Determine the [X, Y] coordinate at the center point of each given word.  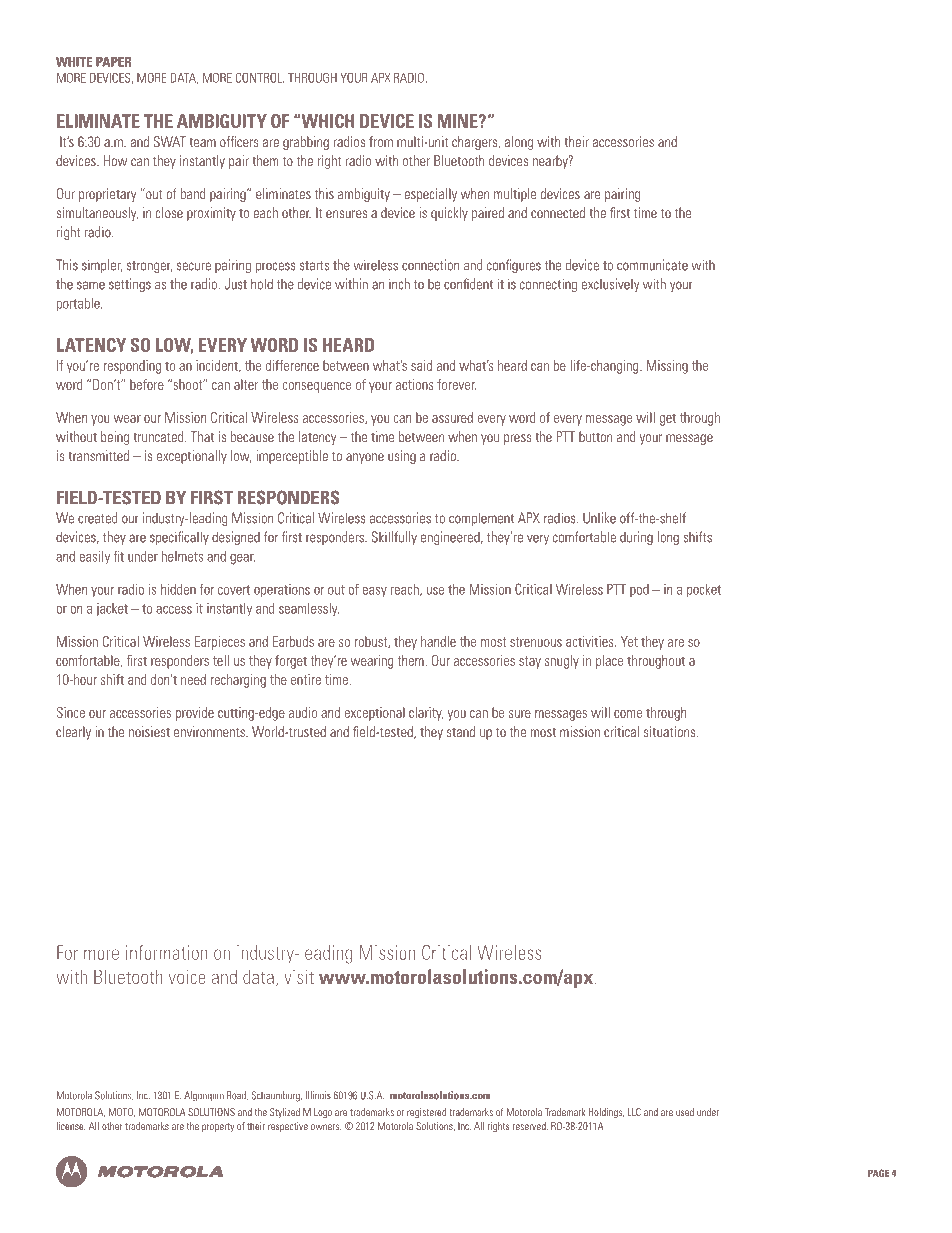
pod [639, 590]
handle [438, 641]
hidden [178, 589]
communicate [652, 265]
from [381, 141]
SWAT [170, 141]
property [218, 1127]
